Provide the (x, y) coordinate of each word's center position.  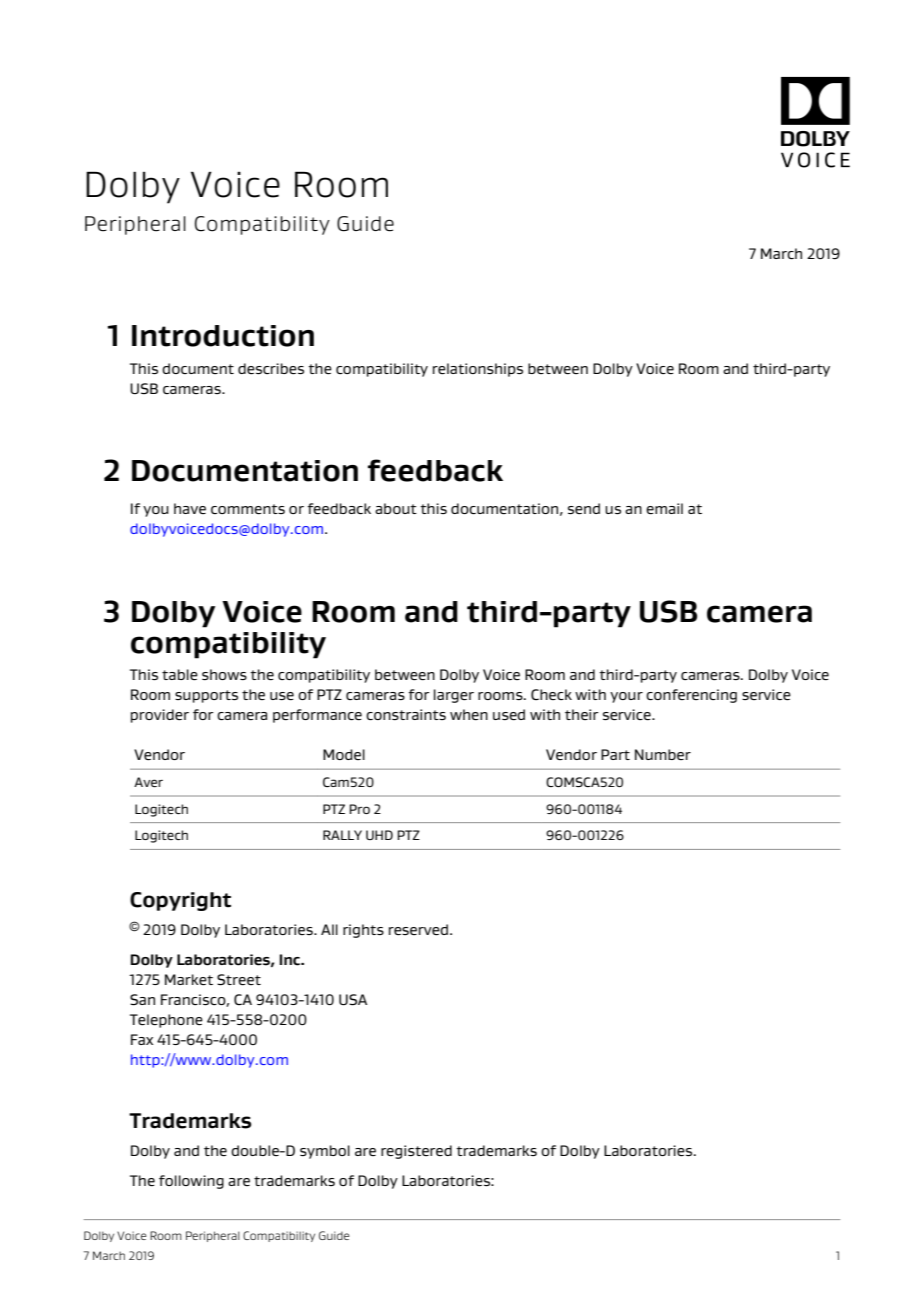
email (664, 509)
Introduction (223, 336)
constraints (406, 714)
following (191, 1182)
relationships (478, 370)
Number (663, 754)
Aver (148, 782)
